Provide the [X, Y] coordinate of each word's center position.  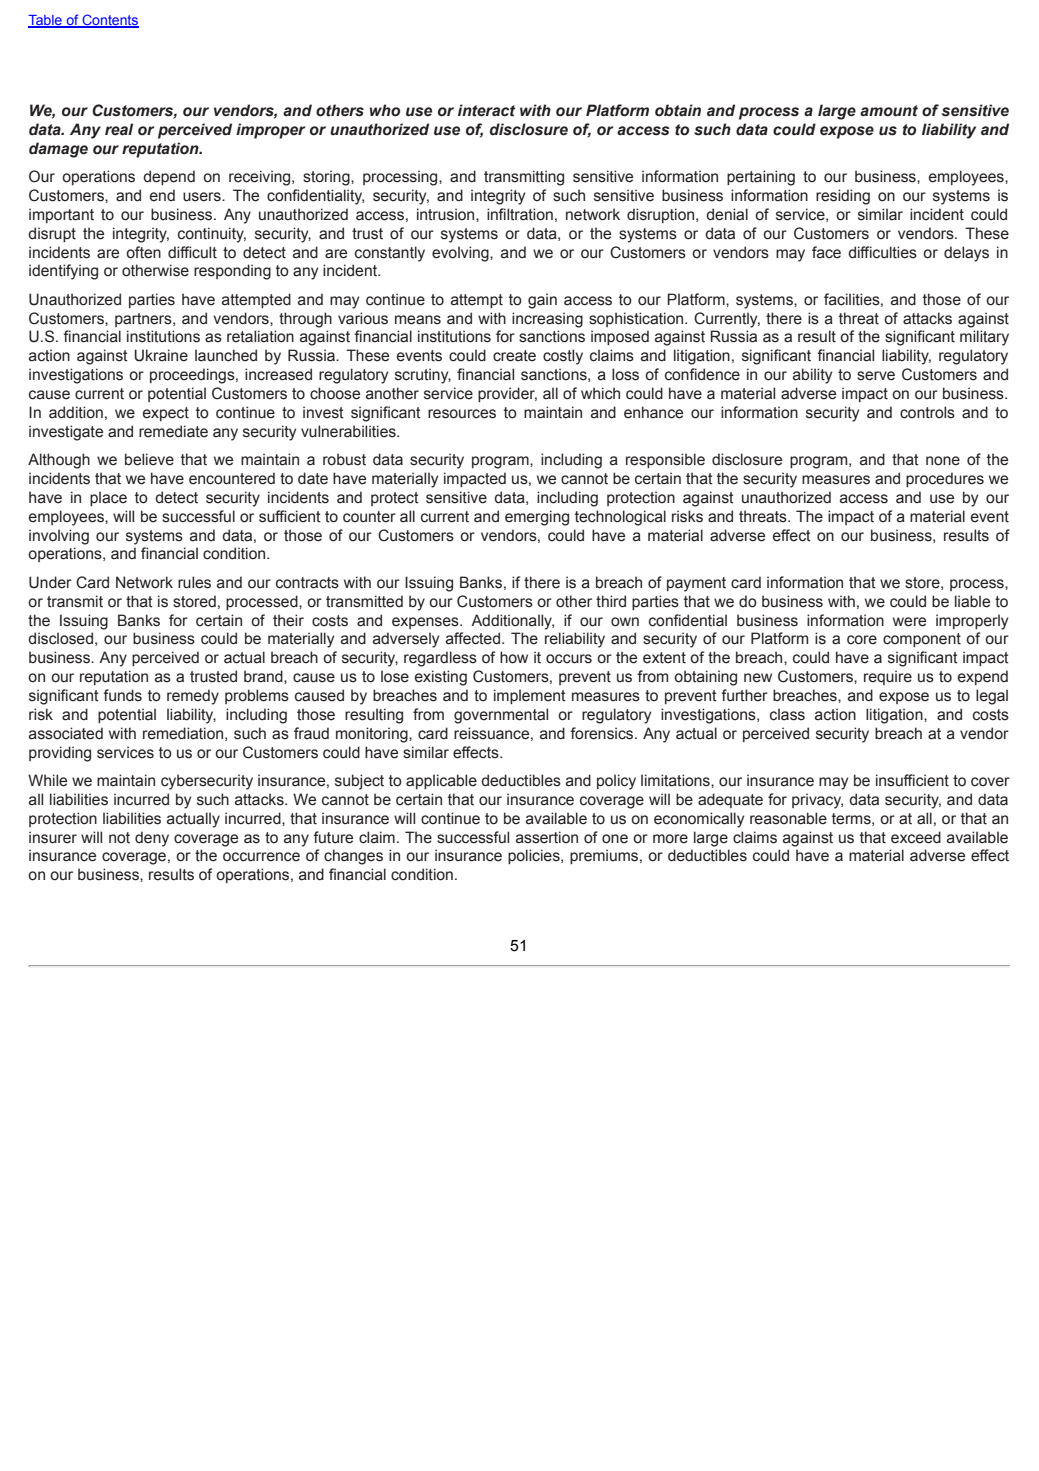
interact [486, 110]
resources [462, 414]
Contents [109, 21]
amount [889, 111]
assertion [547, 837]
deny [152, 839]
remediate [173, 431]
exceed [916, 837]
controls [927, 412]
